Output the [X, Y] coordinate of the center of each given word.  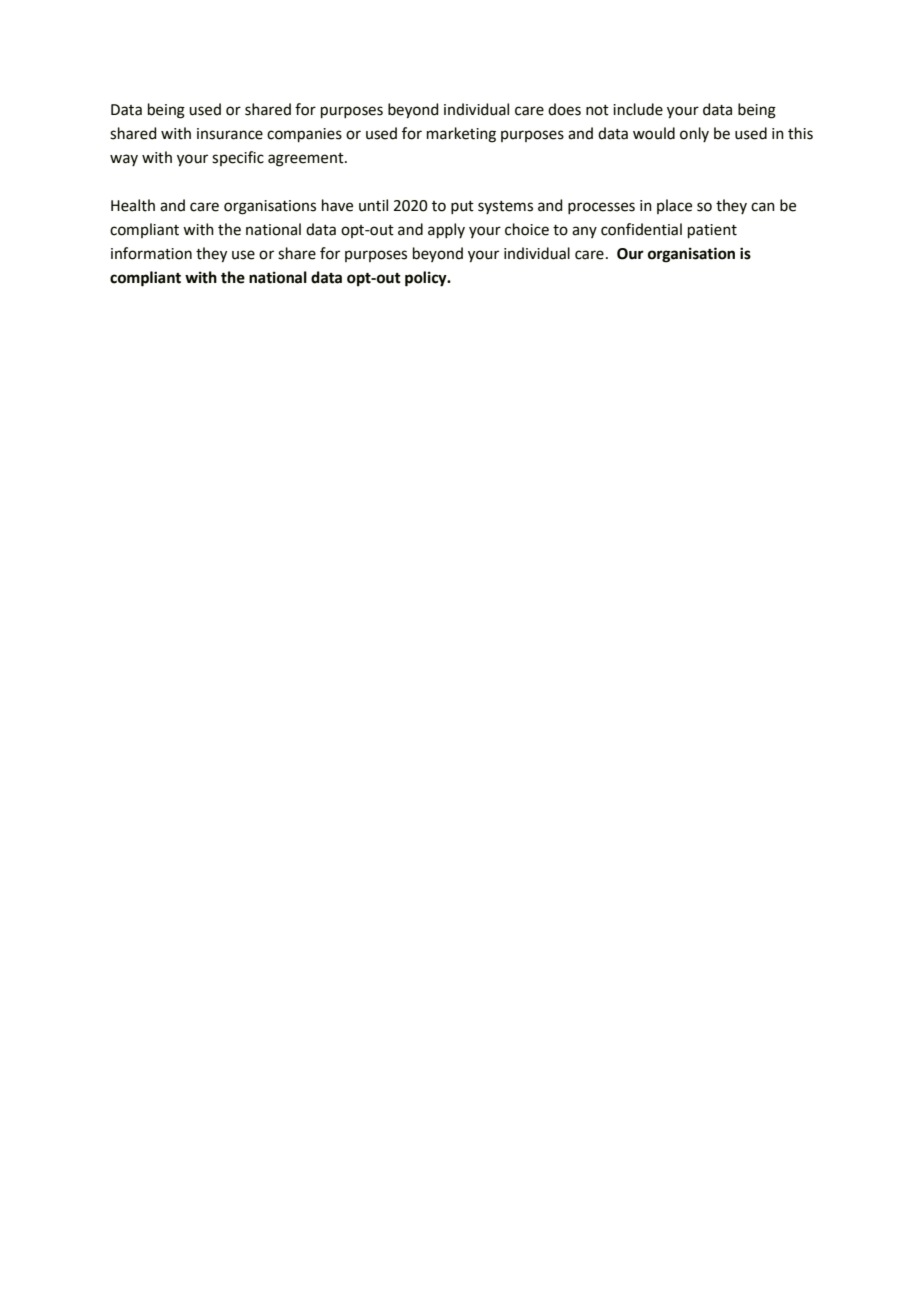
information [151, 253]
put [462, 207]
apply [446, 231]
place [674, 206]
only [694, 134]
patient [712, 231]
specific [238, 158]
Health [133, 205]
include [638, 109]
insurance [230, 134]
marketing [461, 135]
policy [427, 279]
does [564, 109]
